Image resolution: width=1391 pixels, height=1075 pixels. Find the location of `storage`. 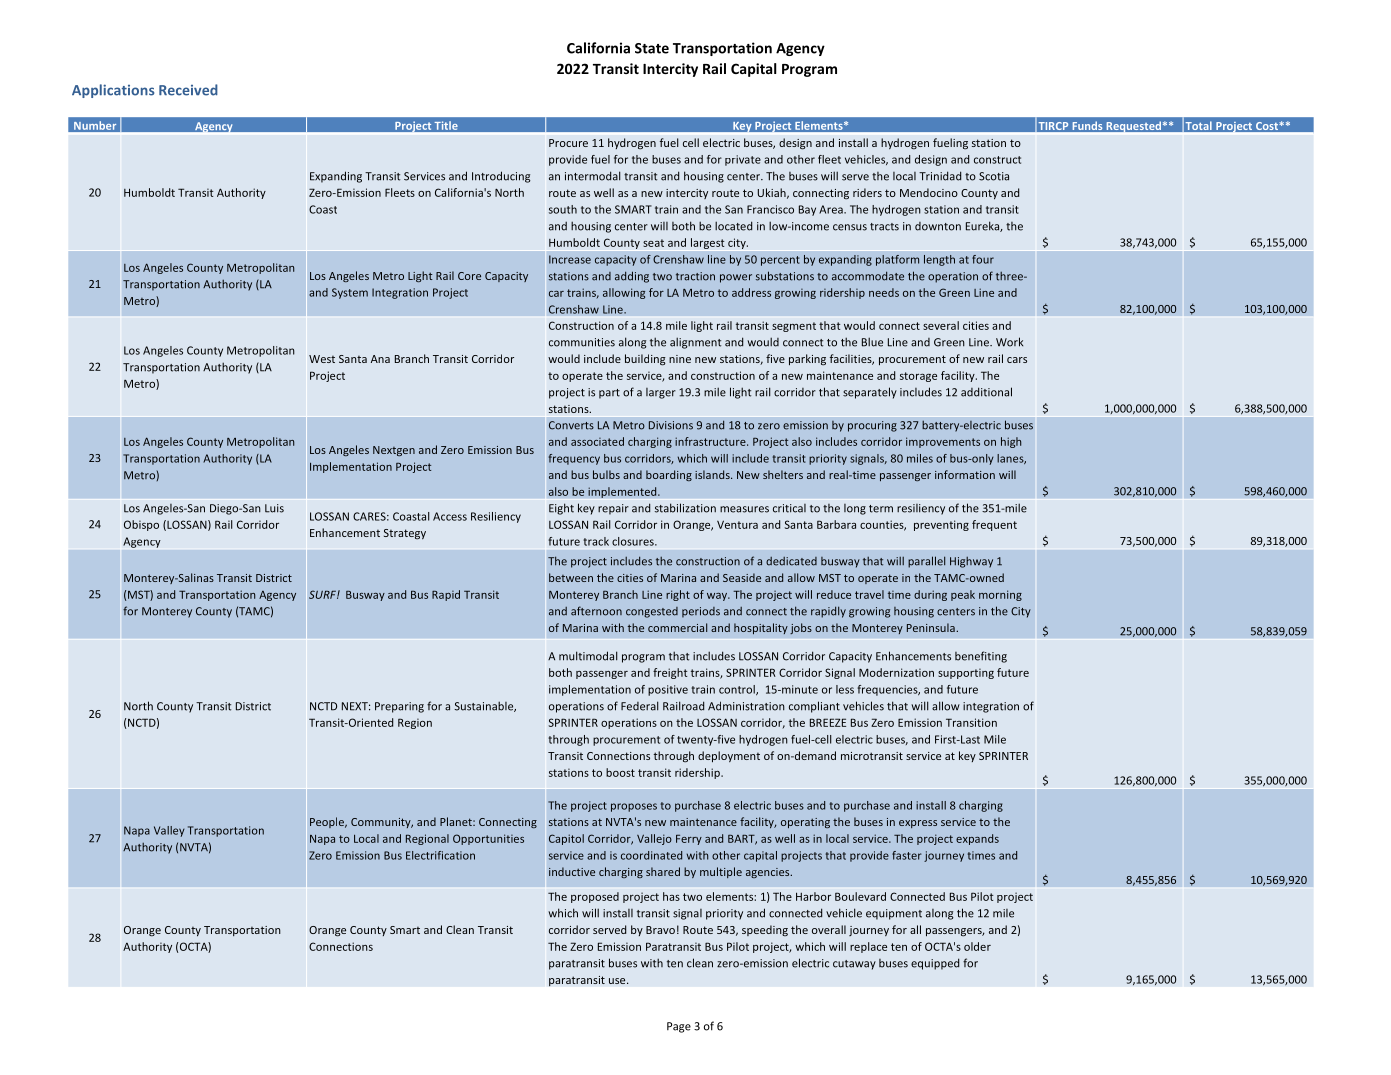

storage is located at coordinates (918, 377).
